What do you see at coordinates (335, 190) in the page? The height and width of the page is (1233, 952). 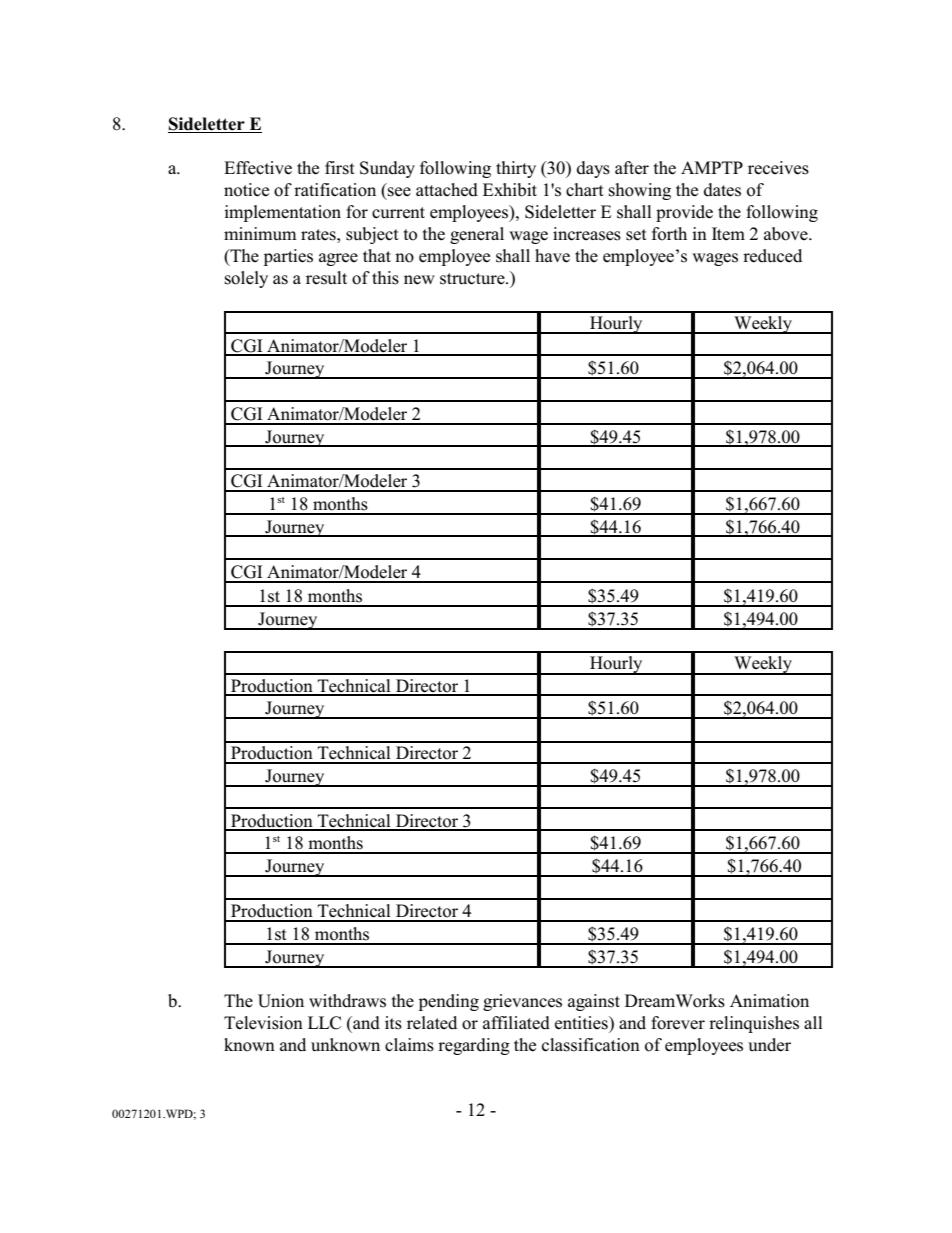 I see `ratification` at bounding box center [335, 190].
